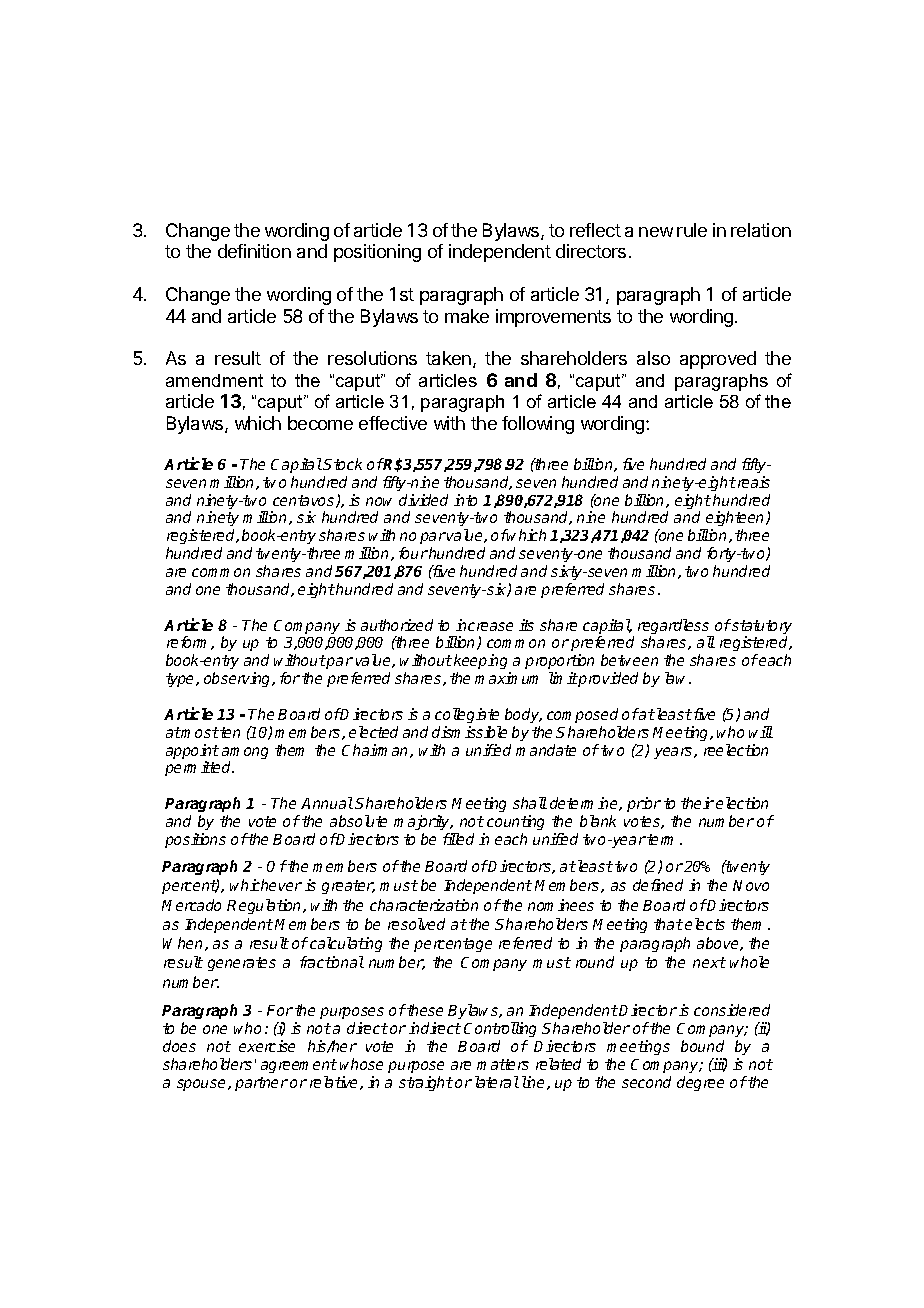 This document has height=1308, width=924. I want to click on approved, so click(718, 360).
